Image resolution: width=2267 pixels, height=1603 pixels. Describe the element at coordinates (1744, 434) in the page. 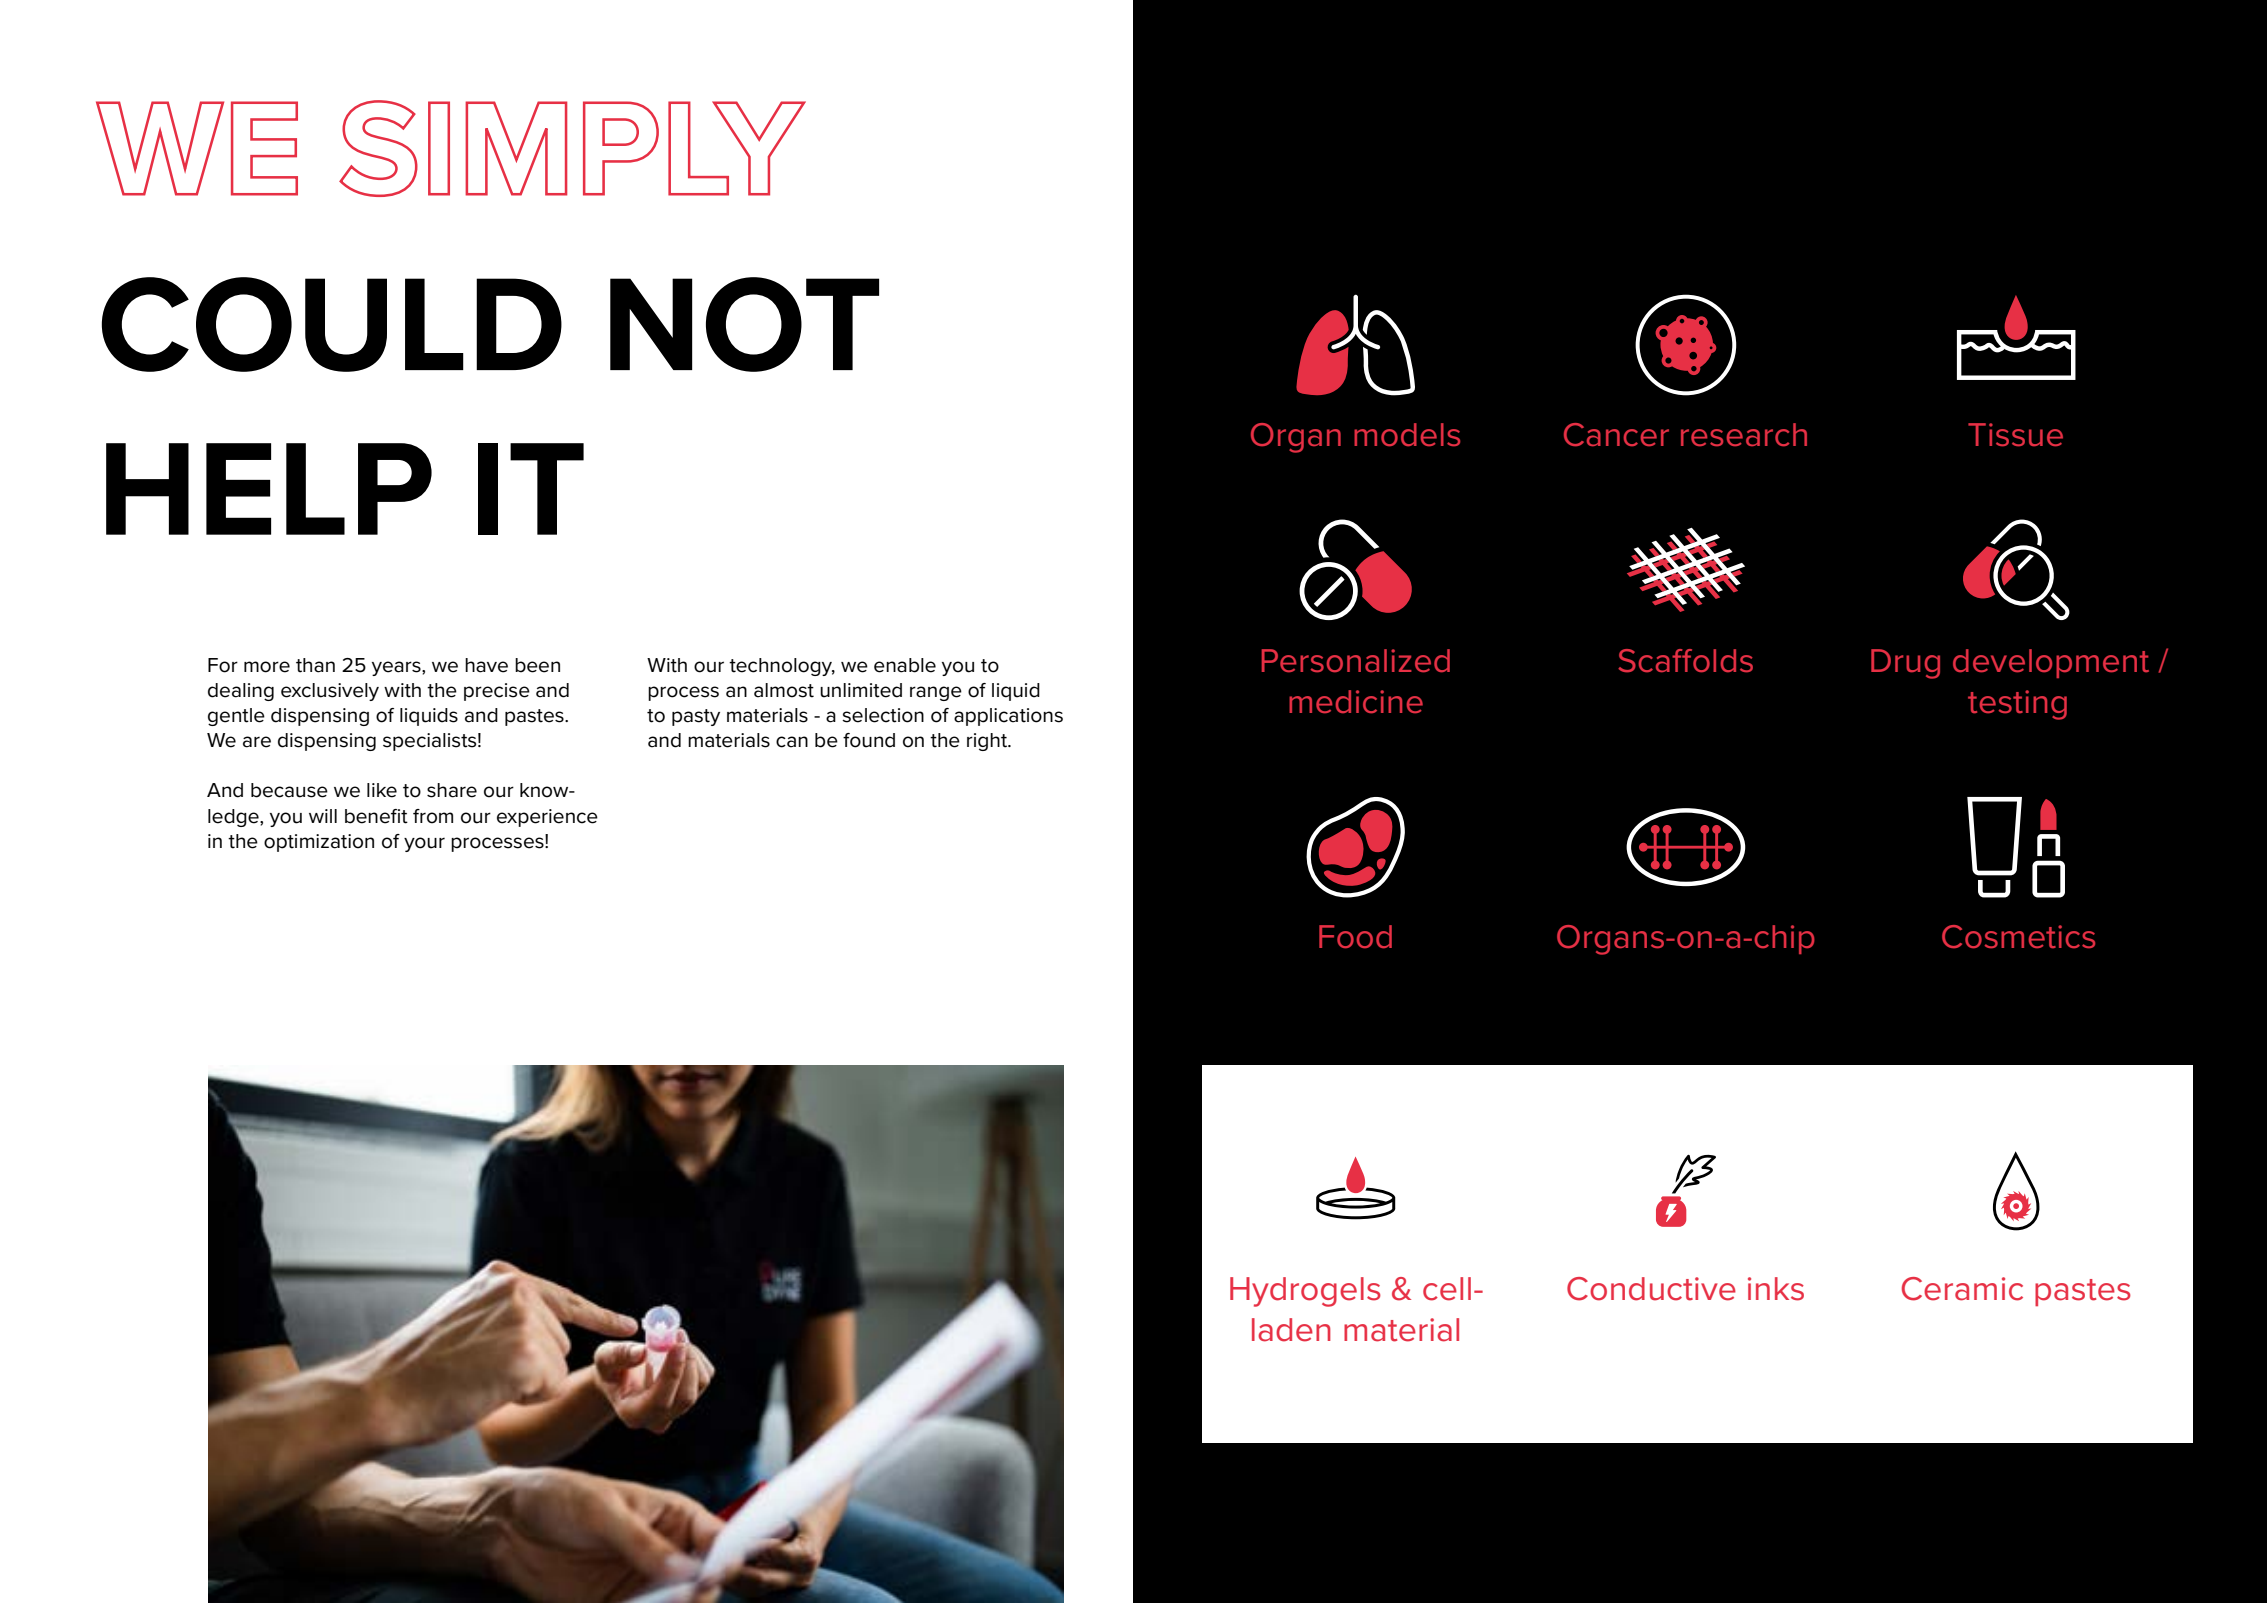

I see `research` at that location.
